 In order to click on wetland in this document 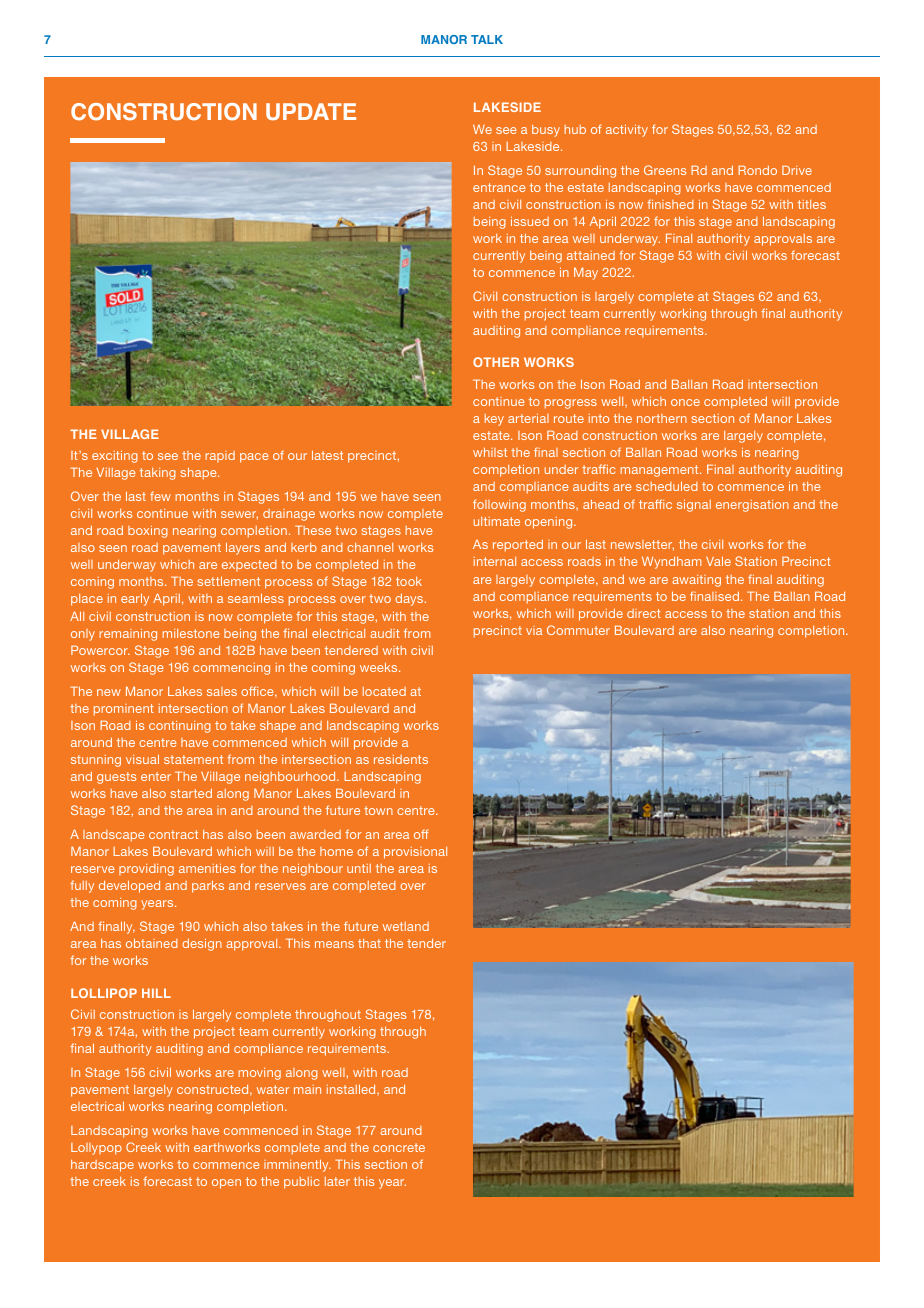, I will do `click(406, 926)`.
